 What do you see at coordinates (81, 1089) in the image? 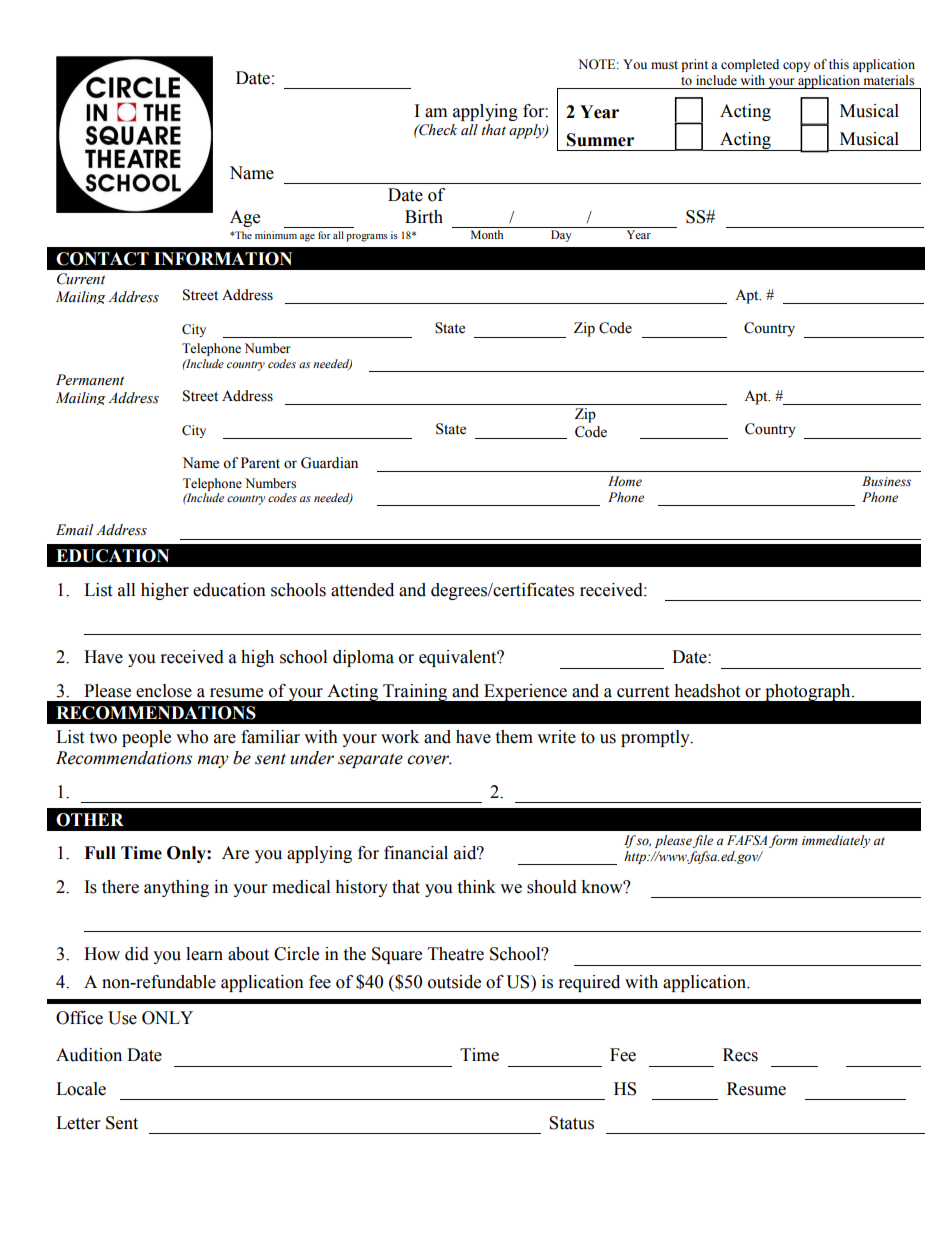
I see `Locale` at bounding box center [81, 1089].
